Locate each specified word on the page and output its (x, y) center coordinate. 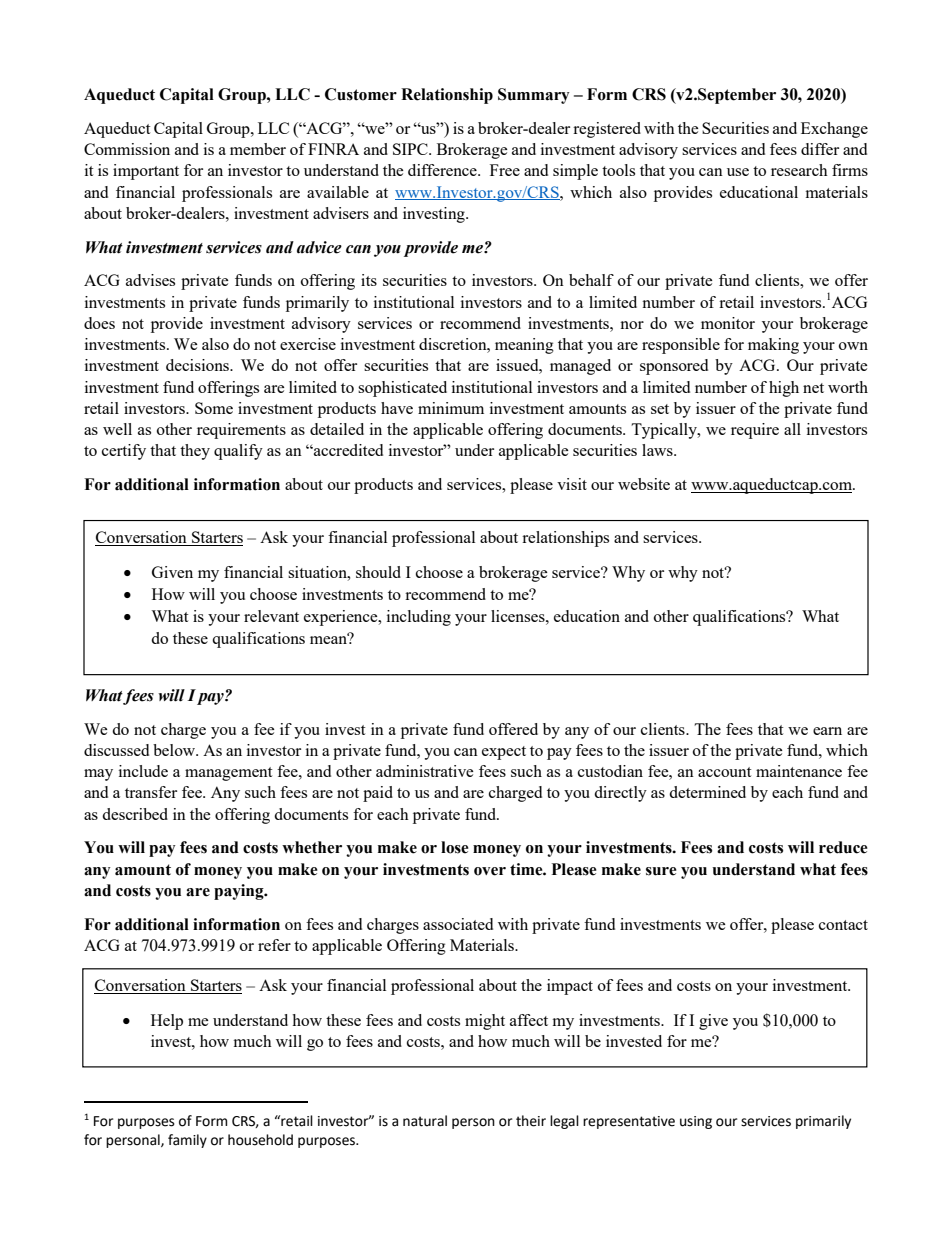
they (195, 452)
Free (505, 170)
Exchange (834, 130)
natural (425, 1121)
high (784, 389)
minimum (451, 408)
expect (504, 753)
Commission (127, 149)
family (187, 1141)
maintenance (799, 771)
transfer (151, 792)
